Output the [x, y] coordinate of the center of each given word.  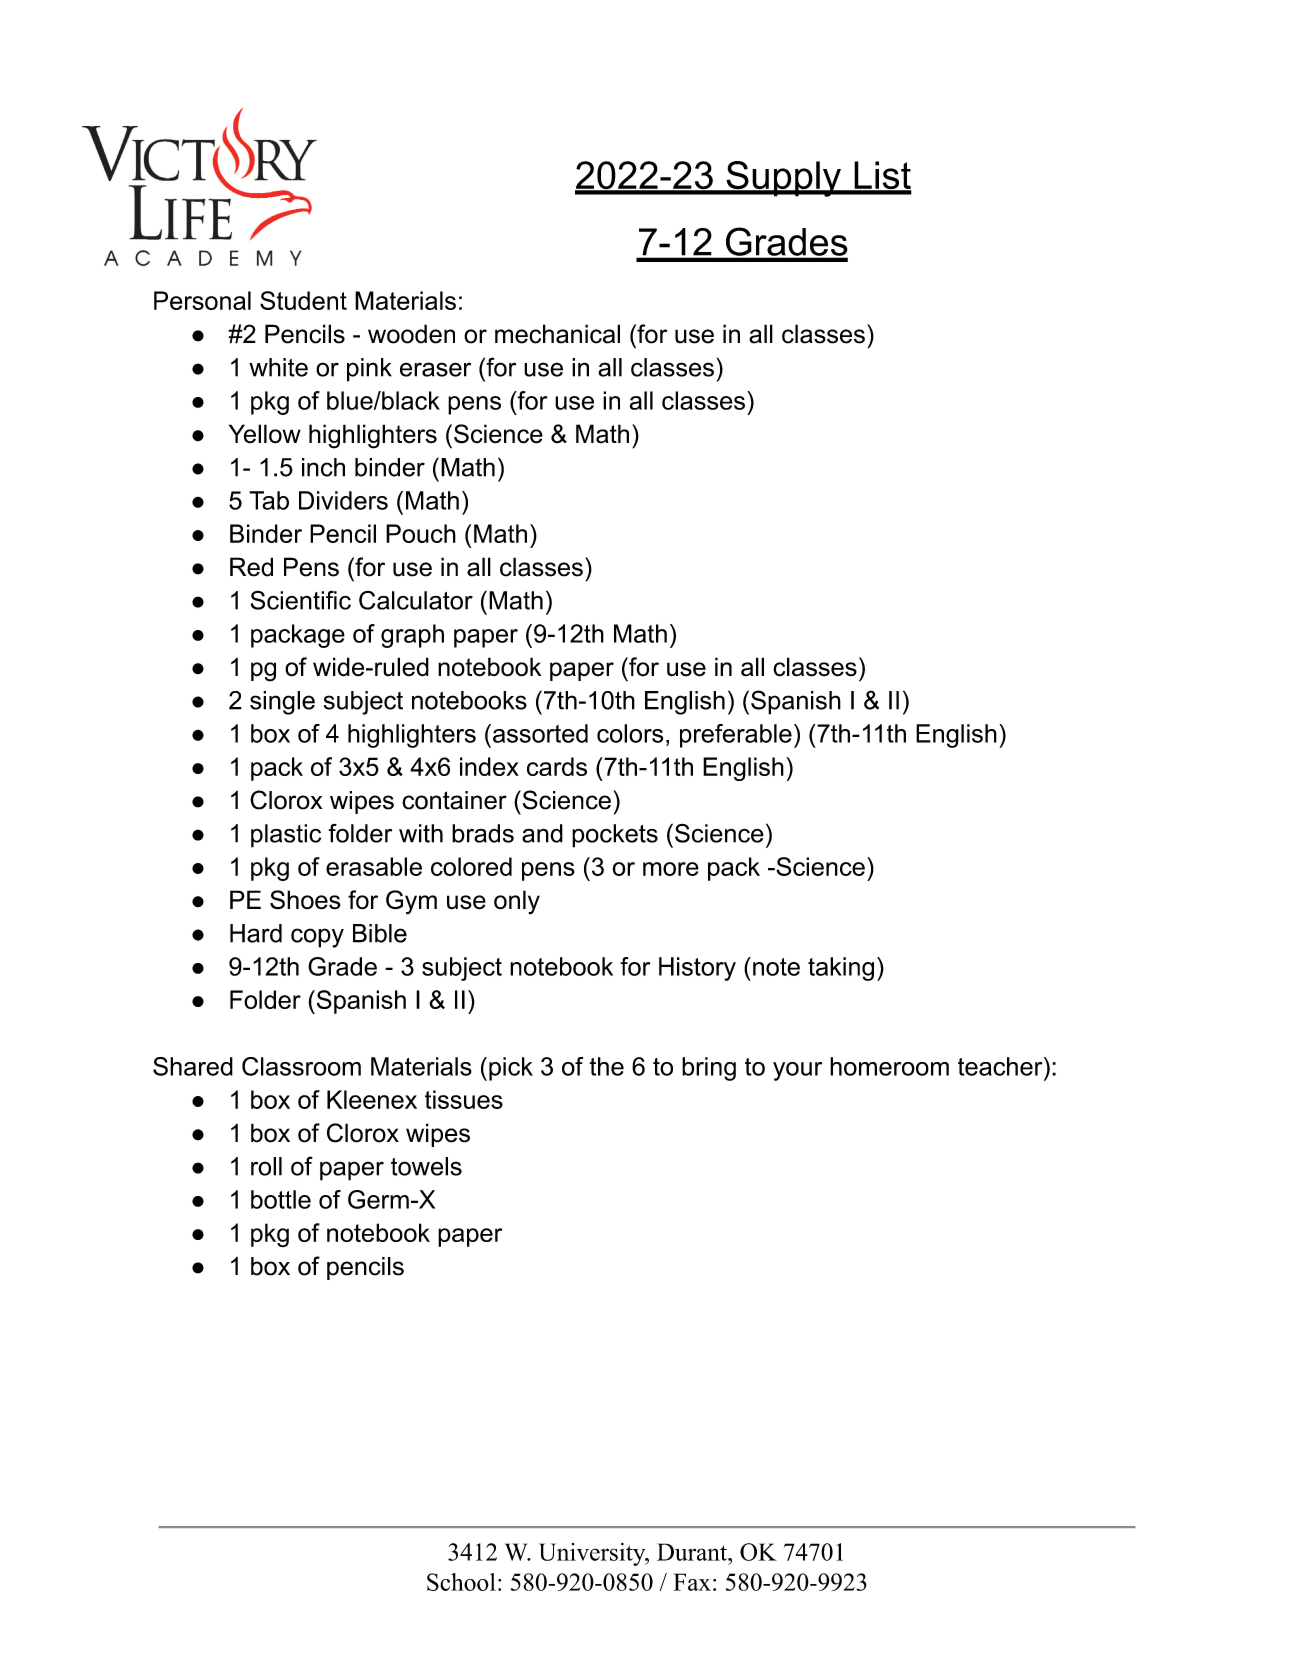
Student [303, 300]
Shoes [305, 900]
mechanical [557, 334]
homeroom [889, 1066]
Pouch [421, 533]
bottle [281, 1199]
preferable [736, 736]
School [461, 1582]
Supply [783, 179]
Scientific [300, 600]
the [606, 1066]
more [671, 869]
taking [841, 969]
